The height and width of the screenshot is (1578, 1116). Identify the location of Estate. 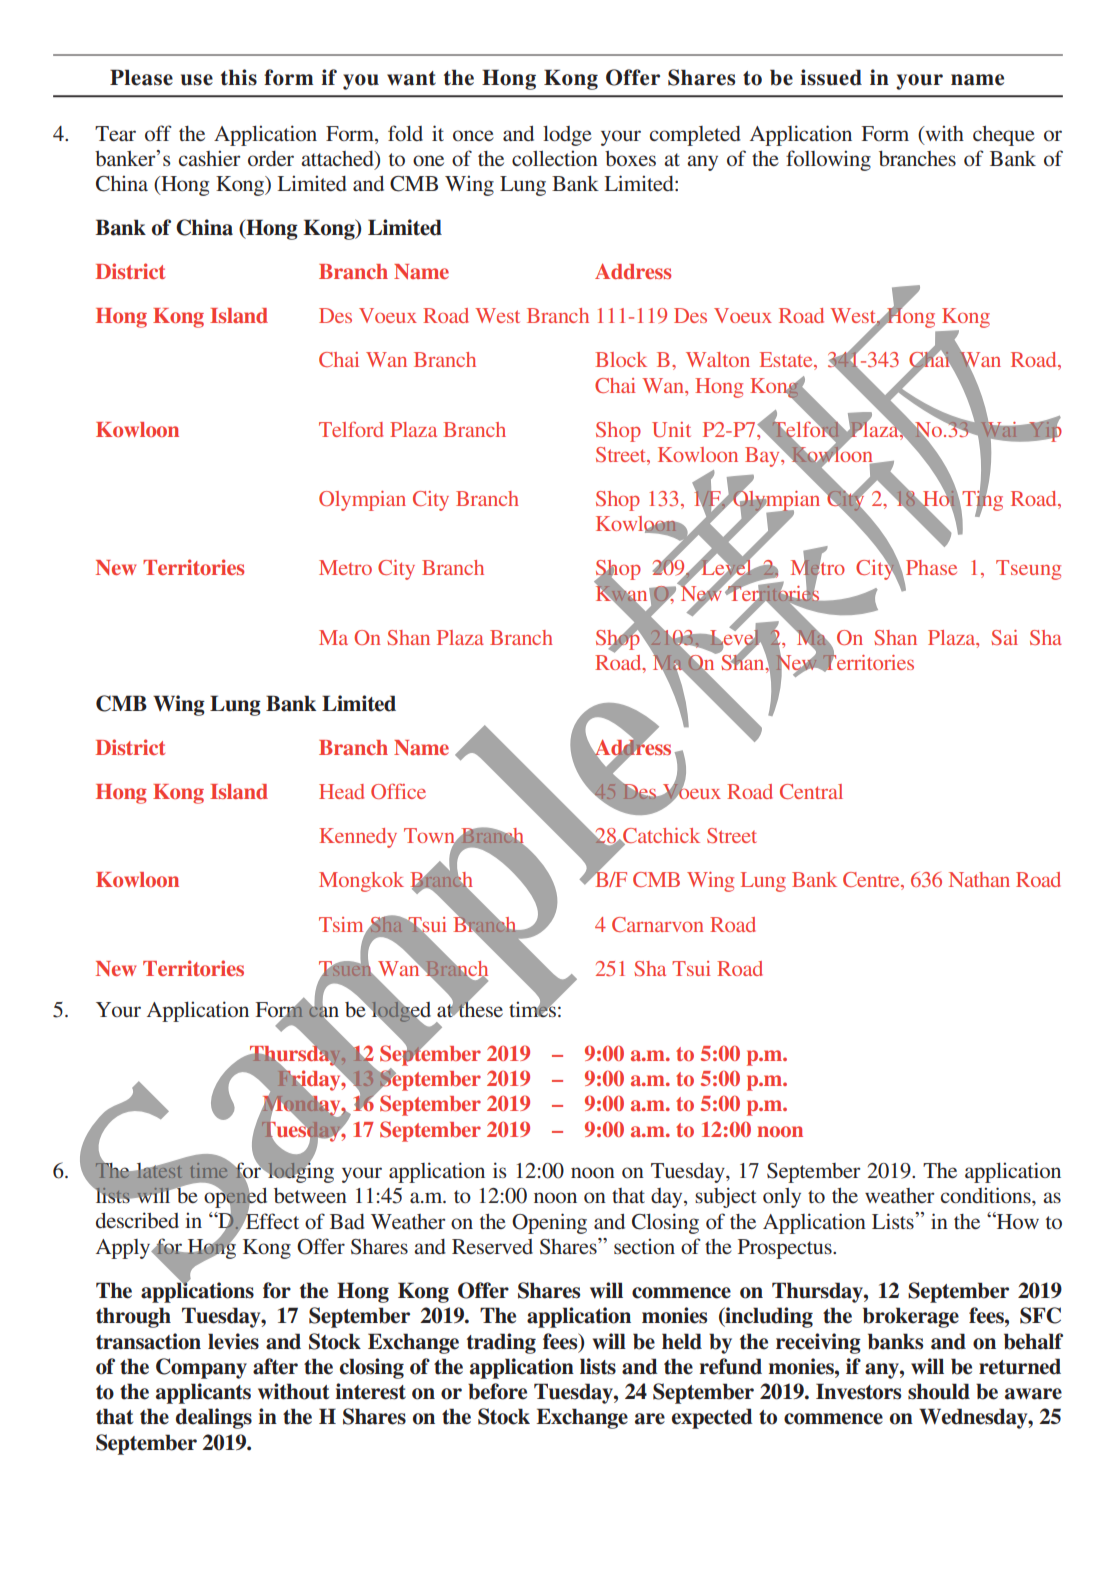
(787, 361).
